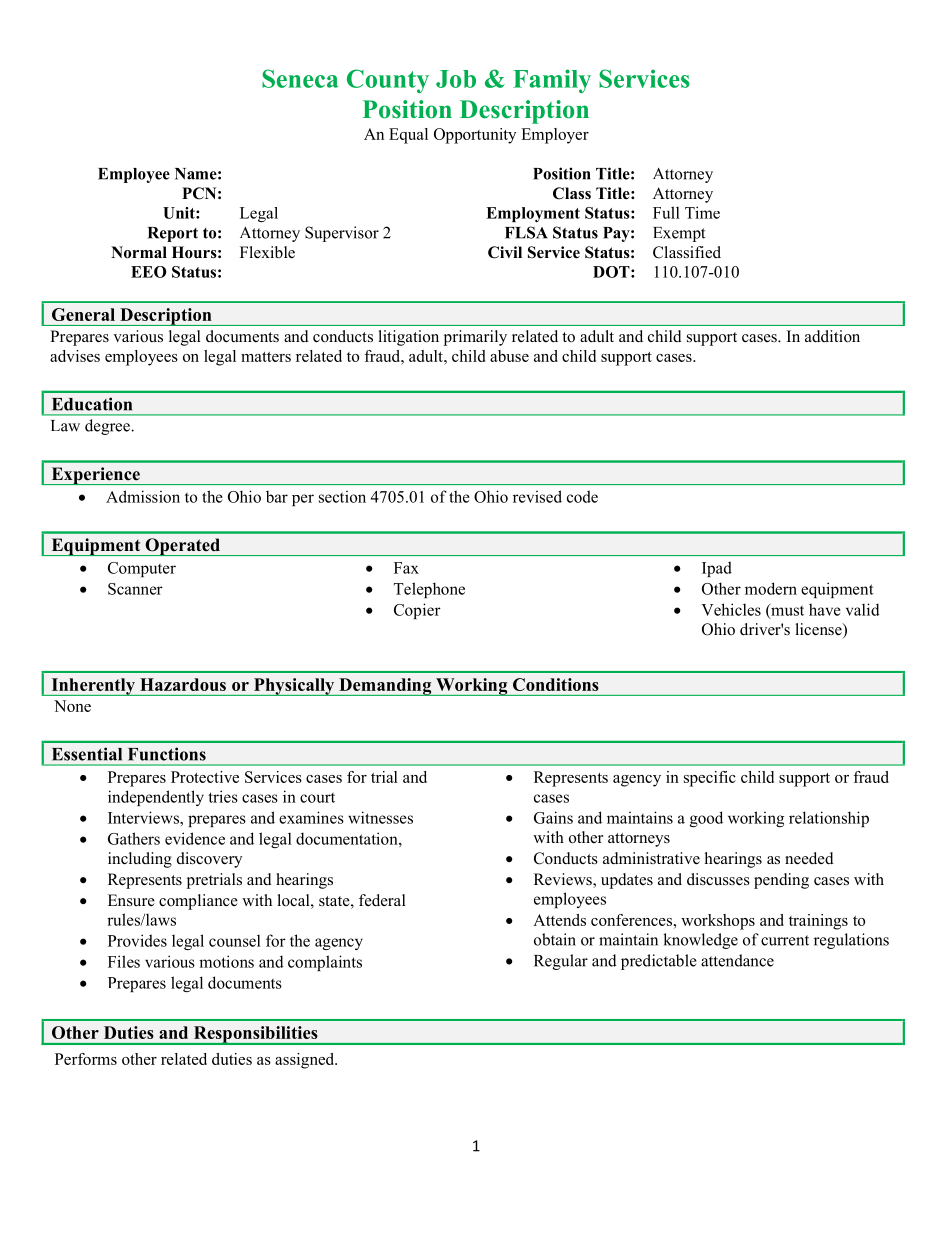  What do you see at coordinates (156, 798) in the screenshot?
I see `independently` at bounding box center [156, 798].
